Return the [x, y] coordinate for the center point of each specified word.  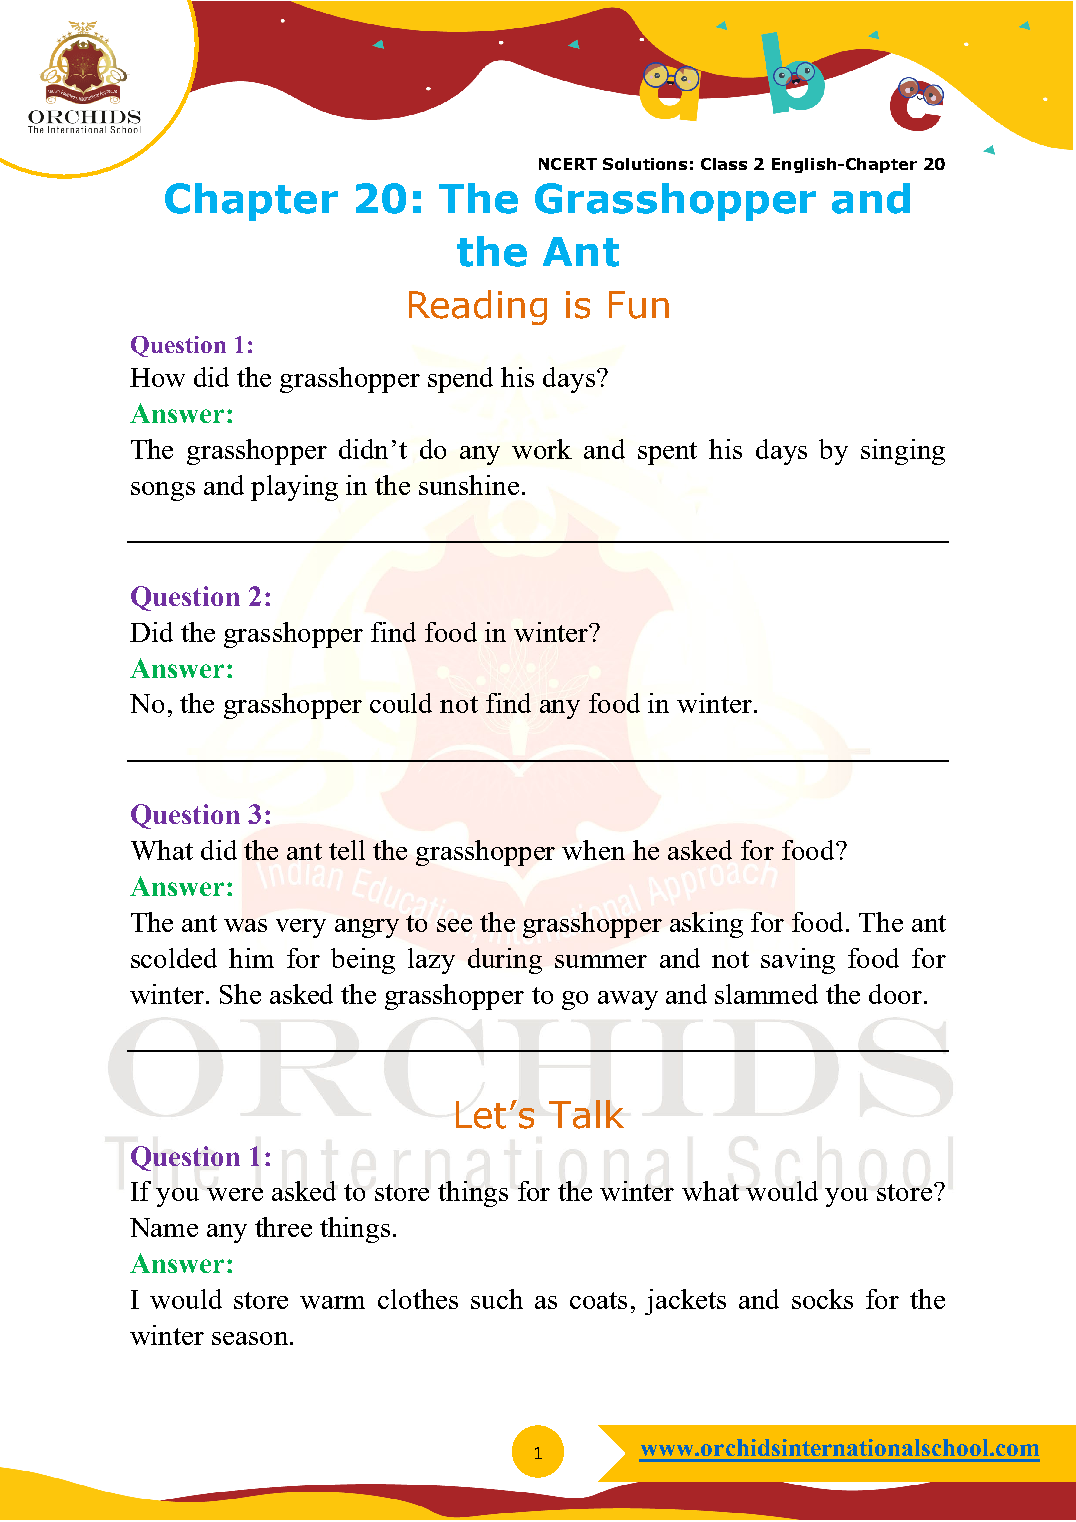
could [401, 703]
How [157, 377]
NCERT [568, 164]
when [593, 850]
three [283, 1227]
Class [724, 164]
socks [822, 1299]
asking [706, 925]
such [497, 1299]
